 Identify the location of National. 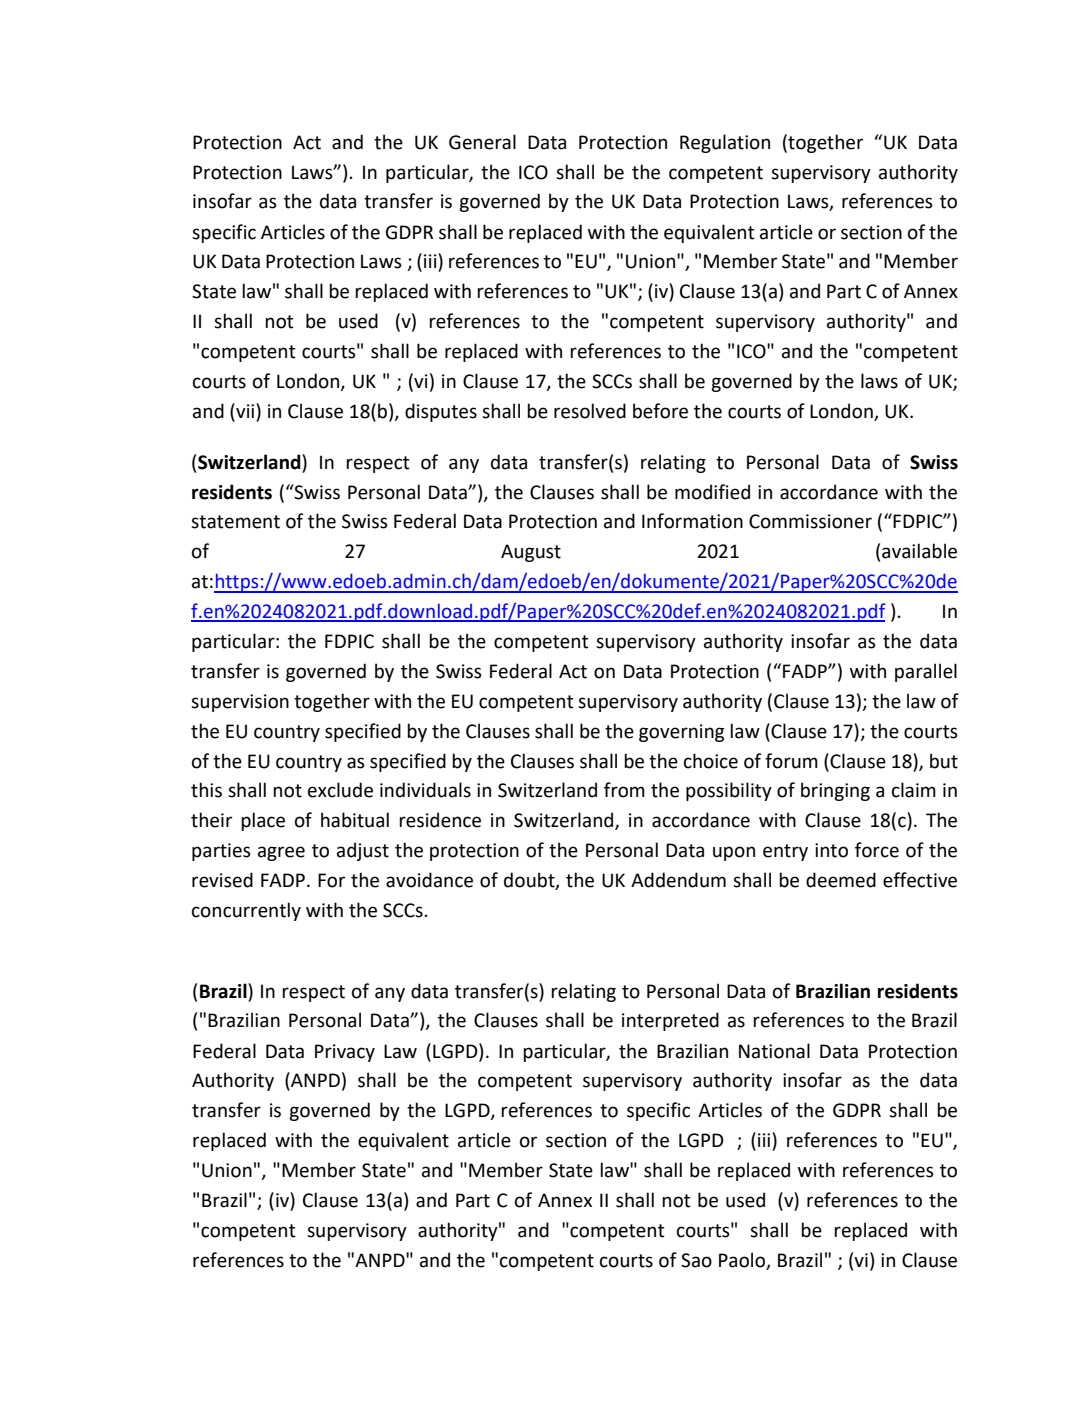
(774, 1051).
